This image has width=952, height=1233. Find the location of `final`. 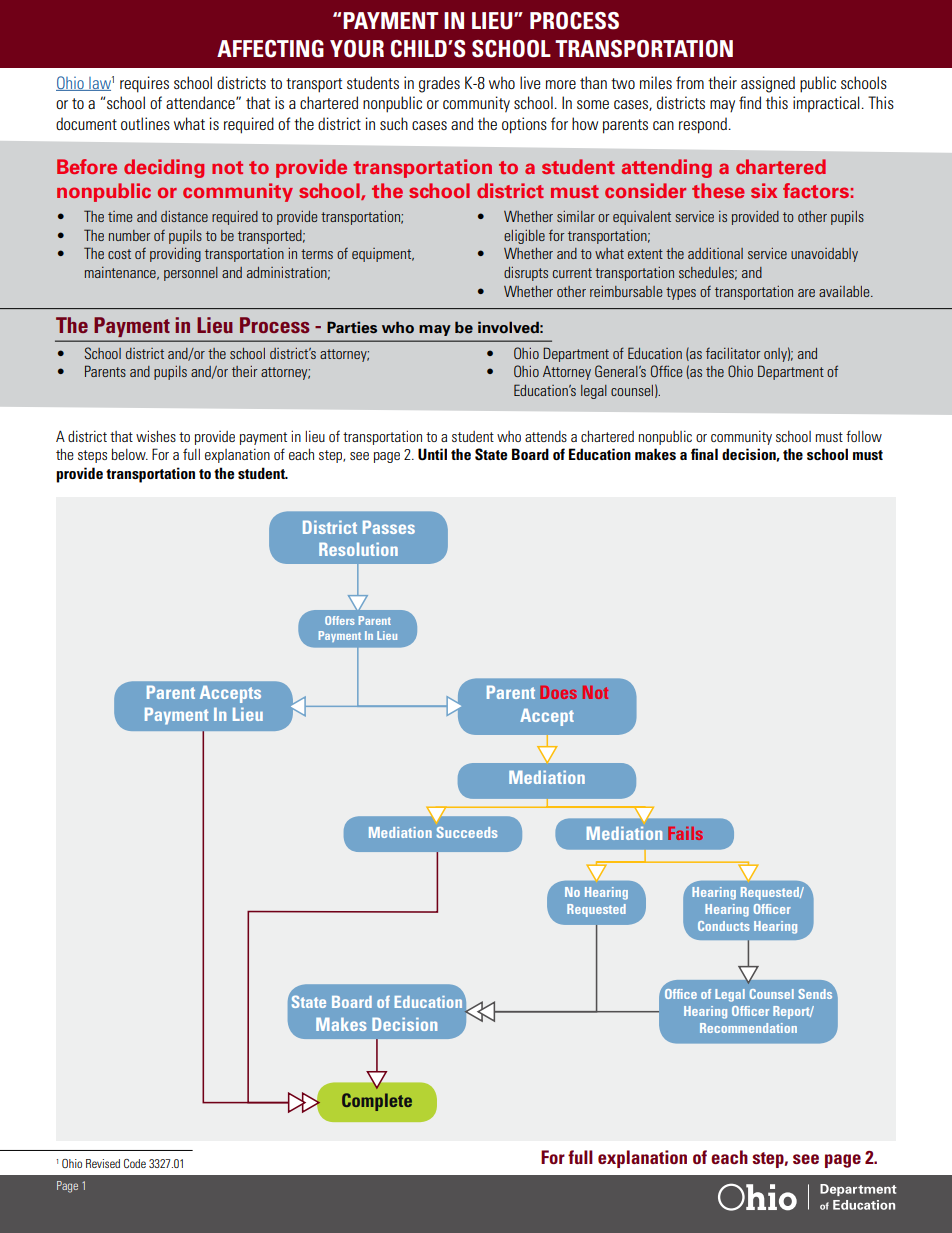

final is located at coordinates (704, 454).
